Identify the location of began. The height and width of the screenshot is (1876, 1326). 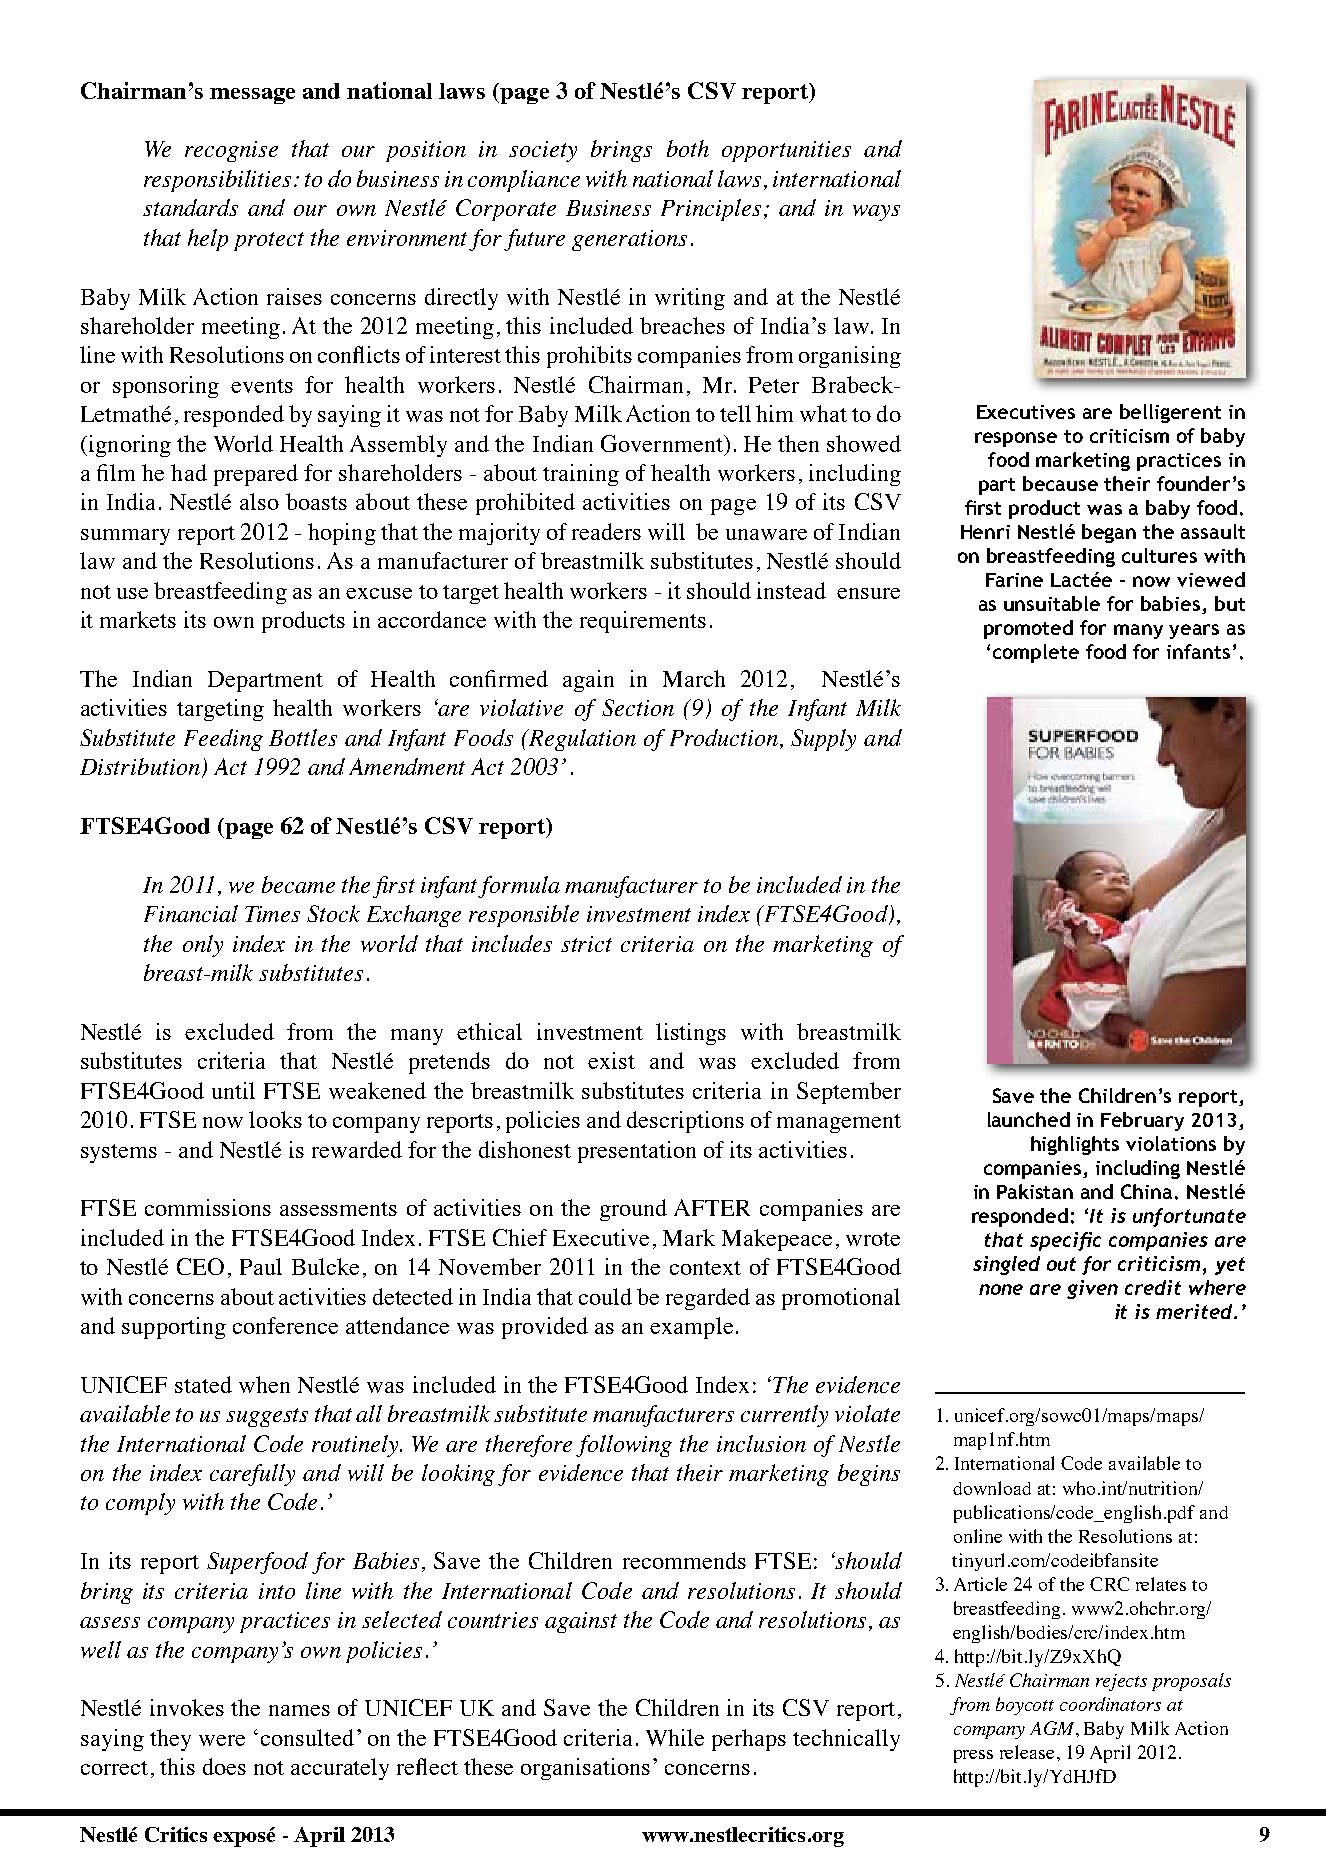
(1109, 533).
